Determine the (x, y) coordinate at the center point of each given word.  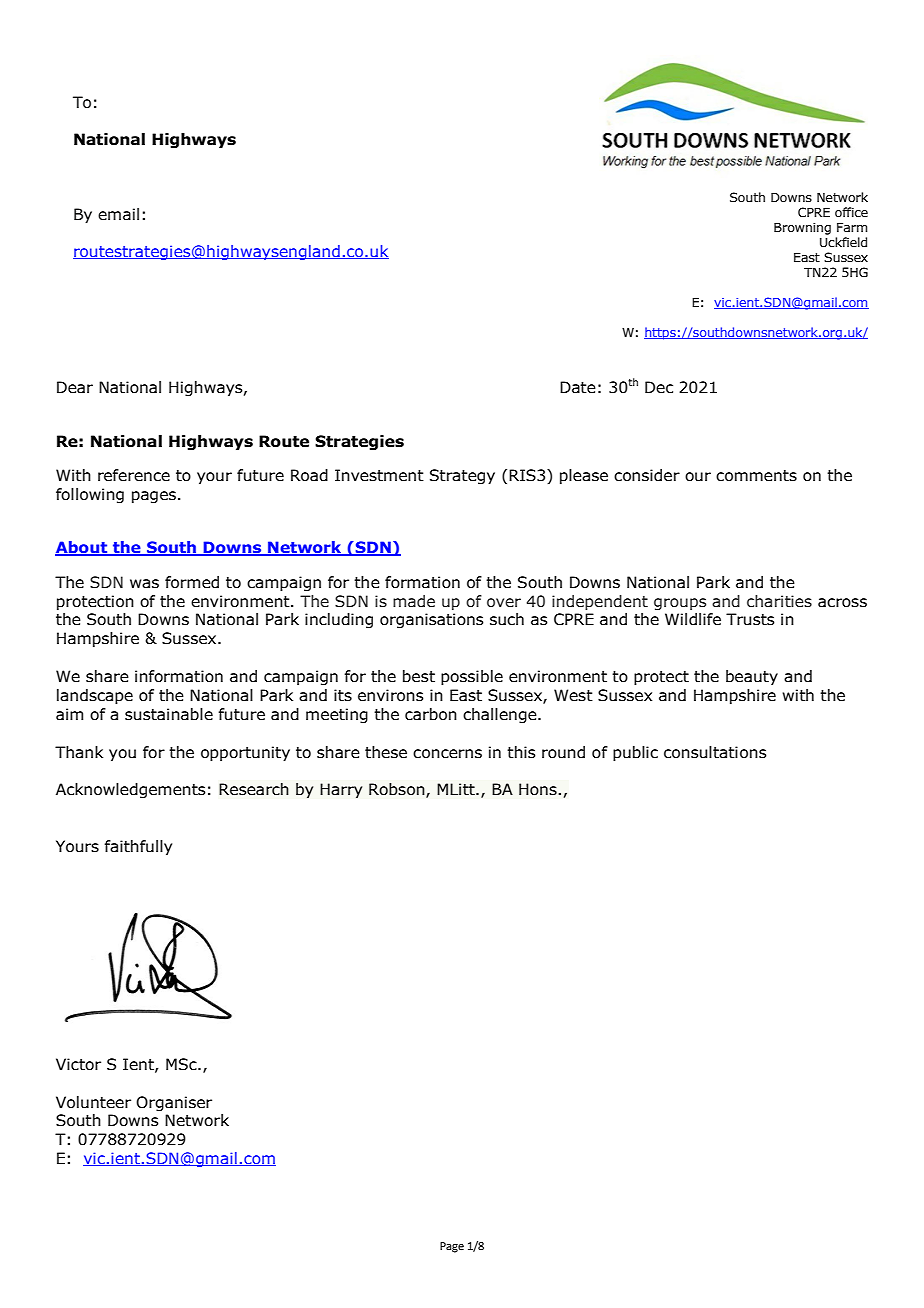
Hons (539, 789)
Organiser (174, 1103)
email (118, 214)
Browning (802, 228)
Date (578, 387)
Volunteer (93, 1102)
